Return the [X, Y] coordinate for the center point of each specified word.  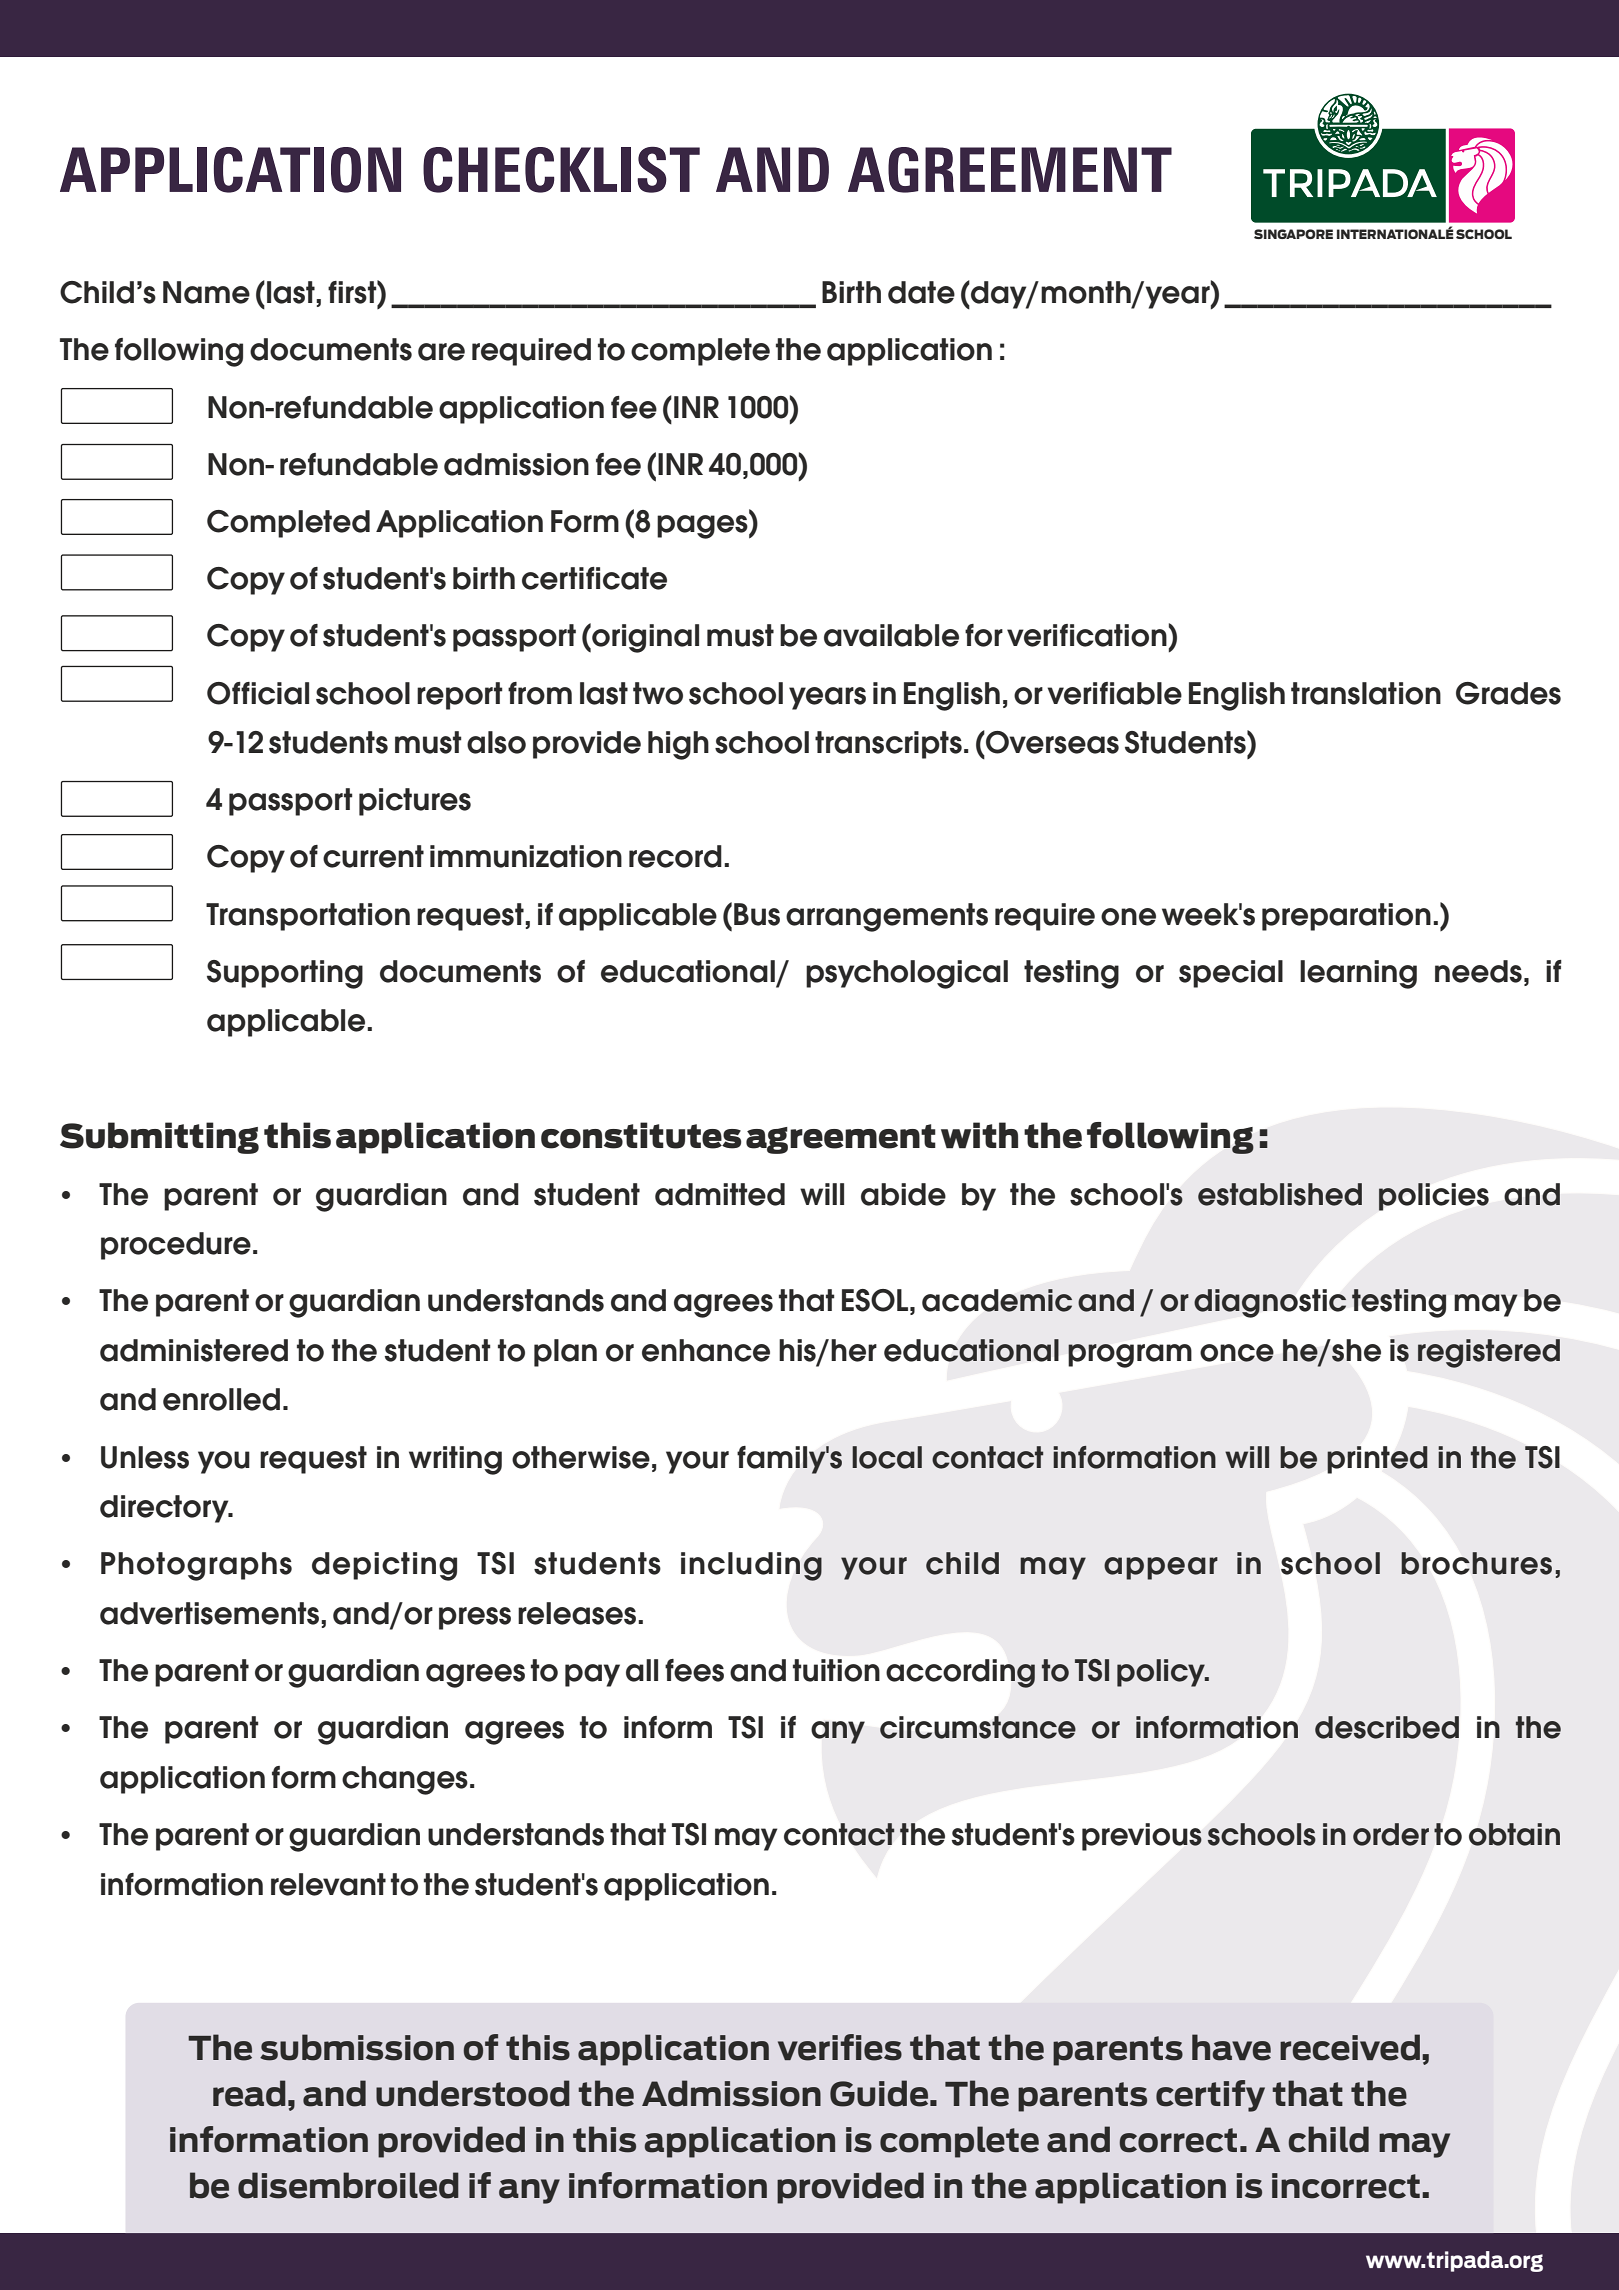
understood [473, 2093]
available [891, 635]
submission [357, 2047]
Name [206, 292]
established [1280, 1194]
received [1350, 2047]
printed [1377, 1460]
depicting [384, 1566]
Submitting [159, 1138]
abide [903, 1194]
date [921, 292]
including [751, 1566]
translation [1366, 693]
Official [258, 693]
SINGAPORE [1293, 234]
